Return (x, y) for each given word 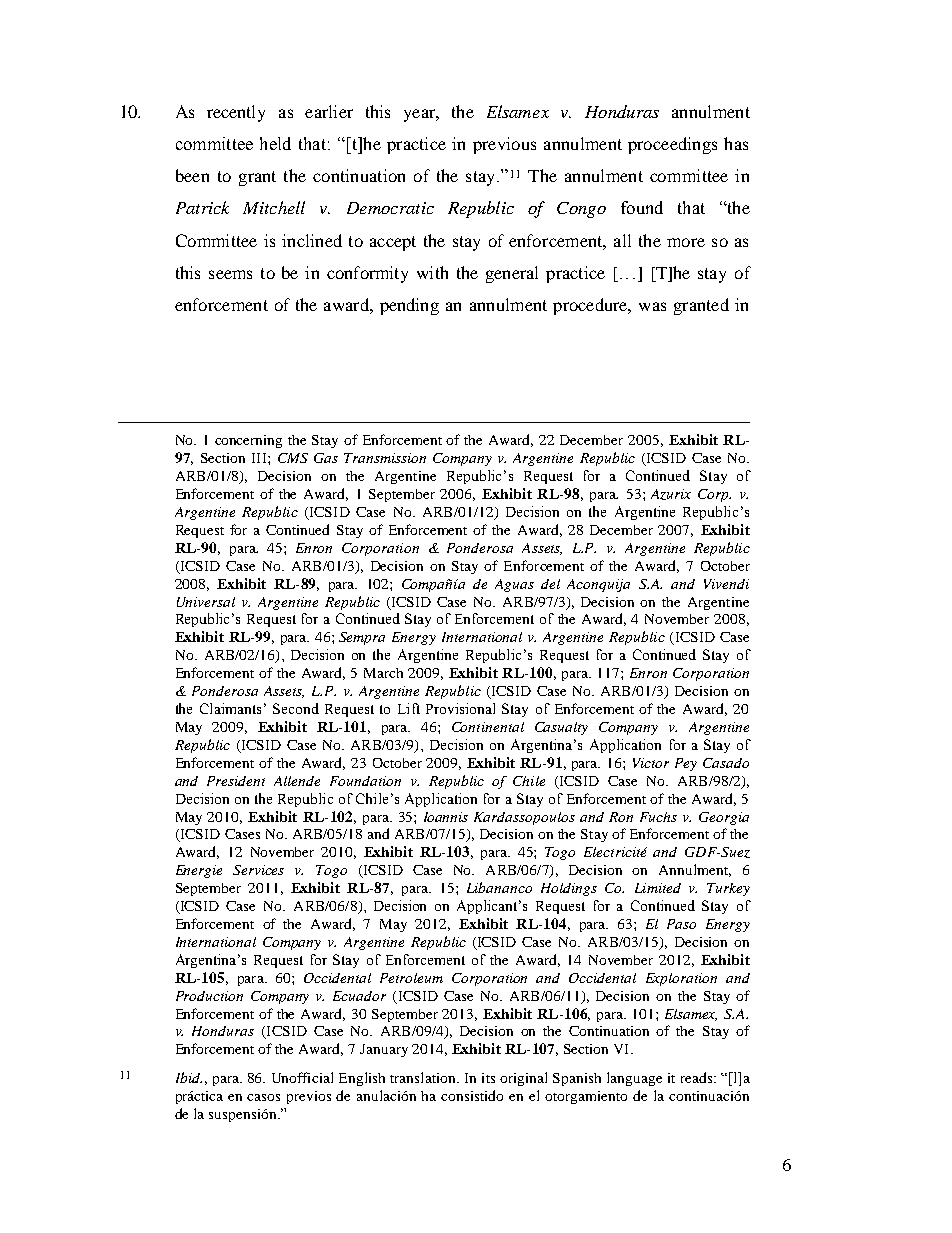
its (488, 1078)
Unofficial (302, 1077)
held (275, 143)
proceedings (672, 145)
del (550, 584)
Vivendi (726, 584)
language (634, 1079)
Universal (206, 602)
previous (504, 145)
